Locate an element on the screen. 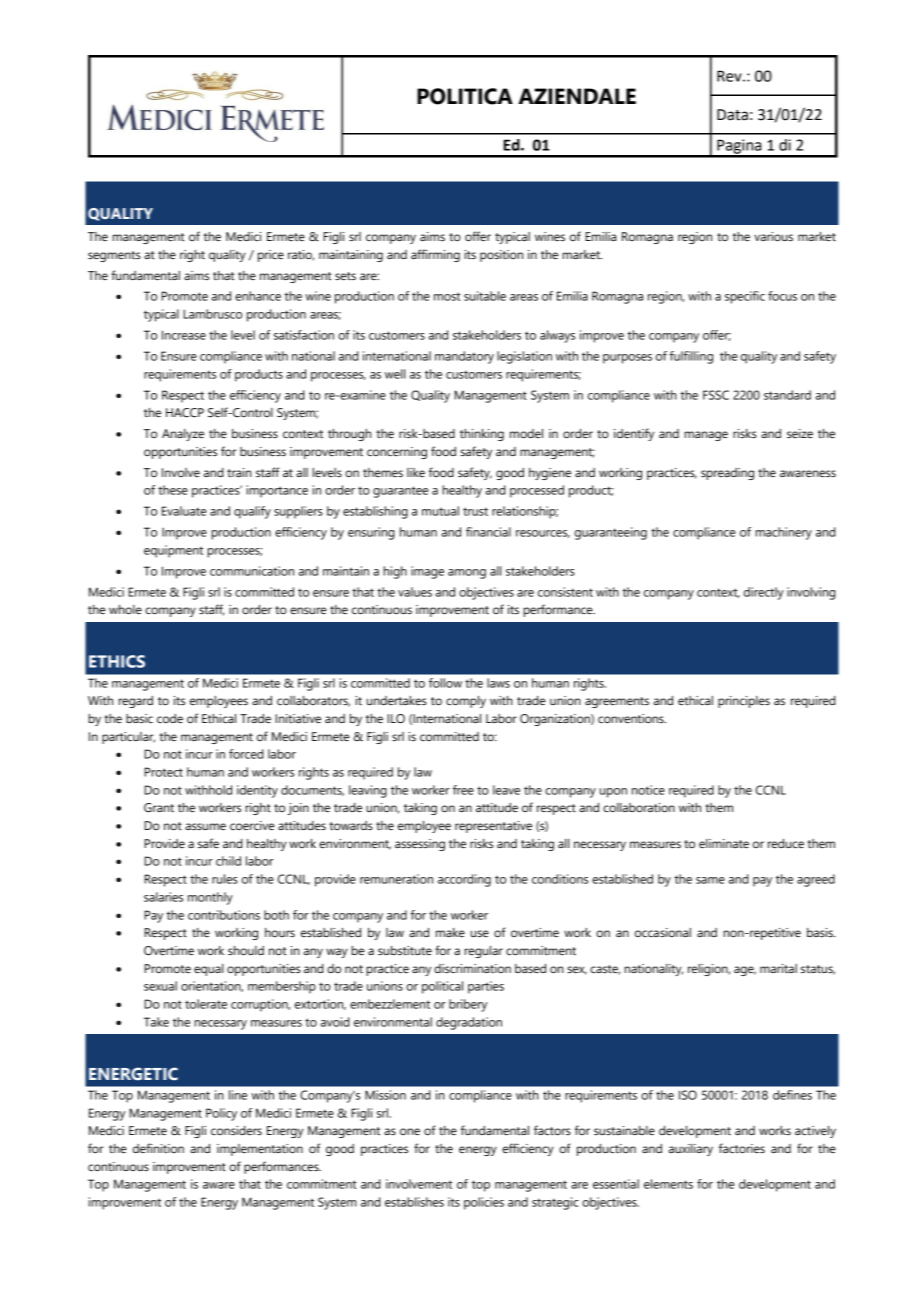 This screenshot has width=924, height=1308. price is located at coordinates (271, 256).
